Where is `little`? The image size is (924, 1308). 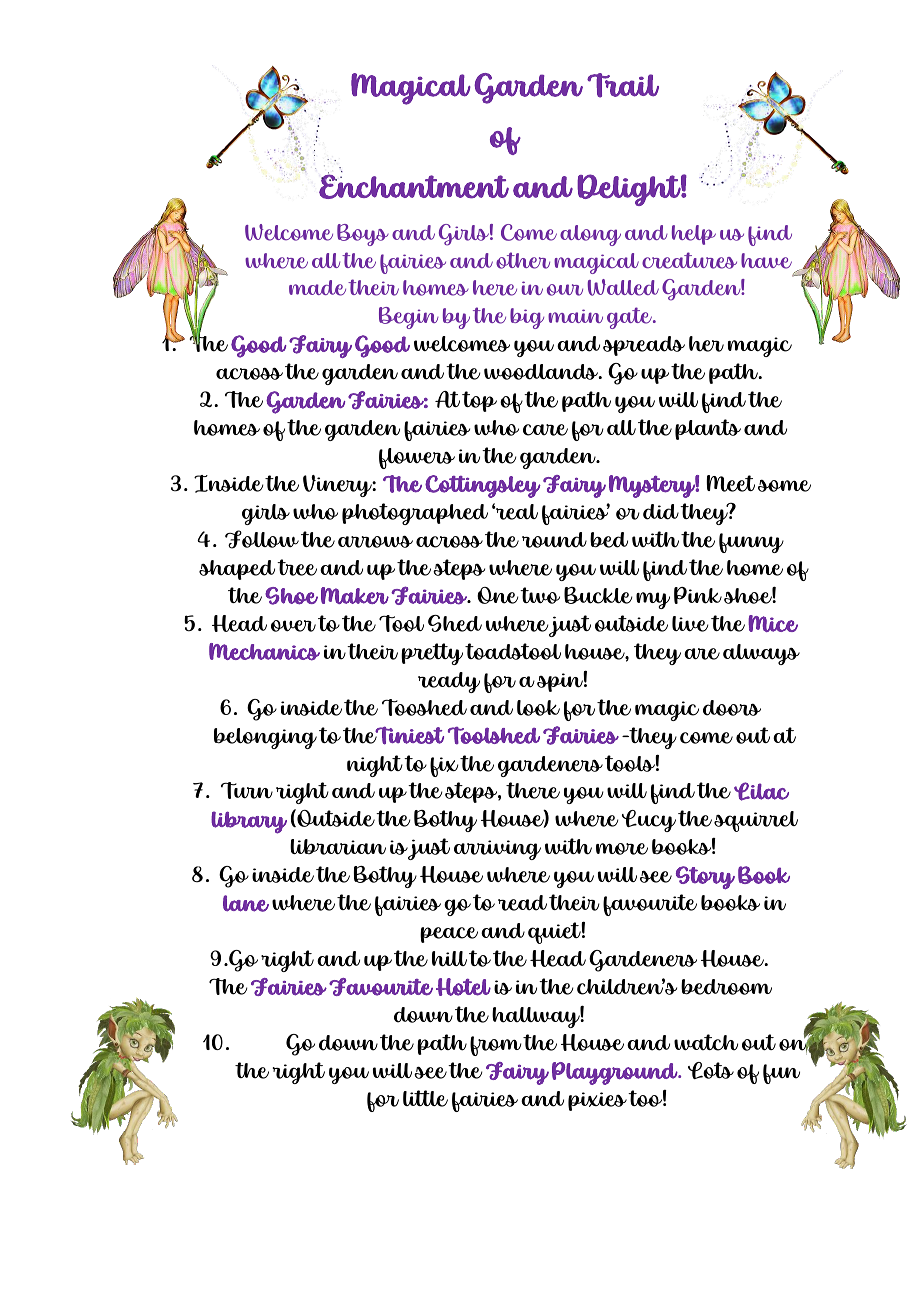 little is located at coordinates (425, 1098).
